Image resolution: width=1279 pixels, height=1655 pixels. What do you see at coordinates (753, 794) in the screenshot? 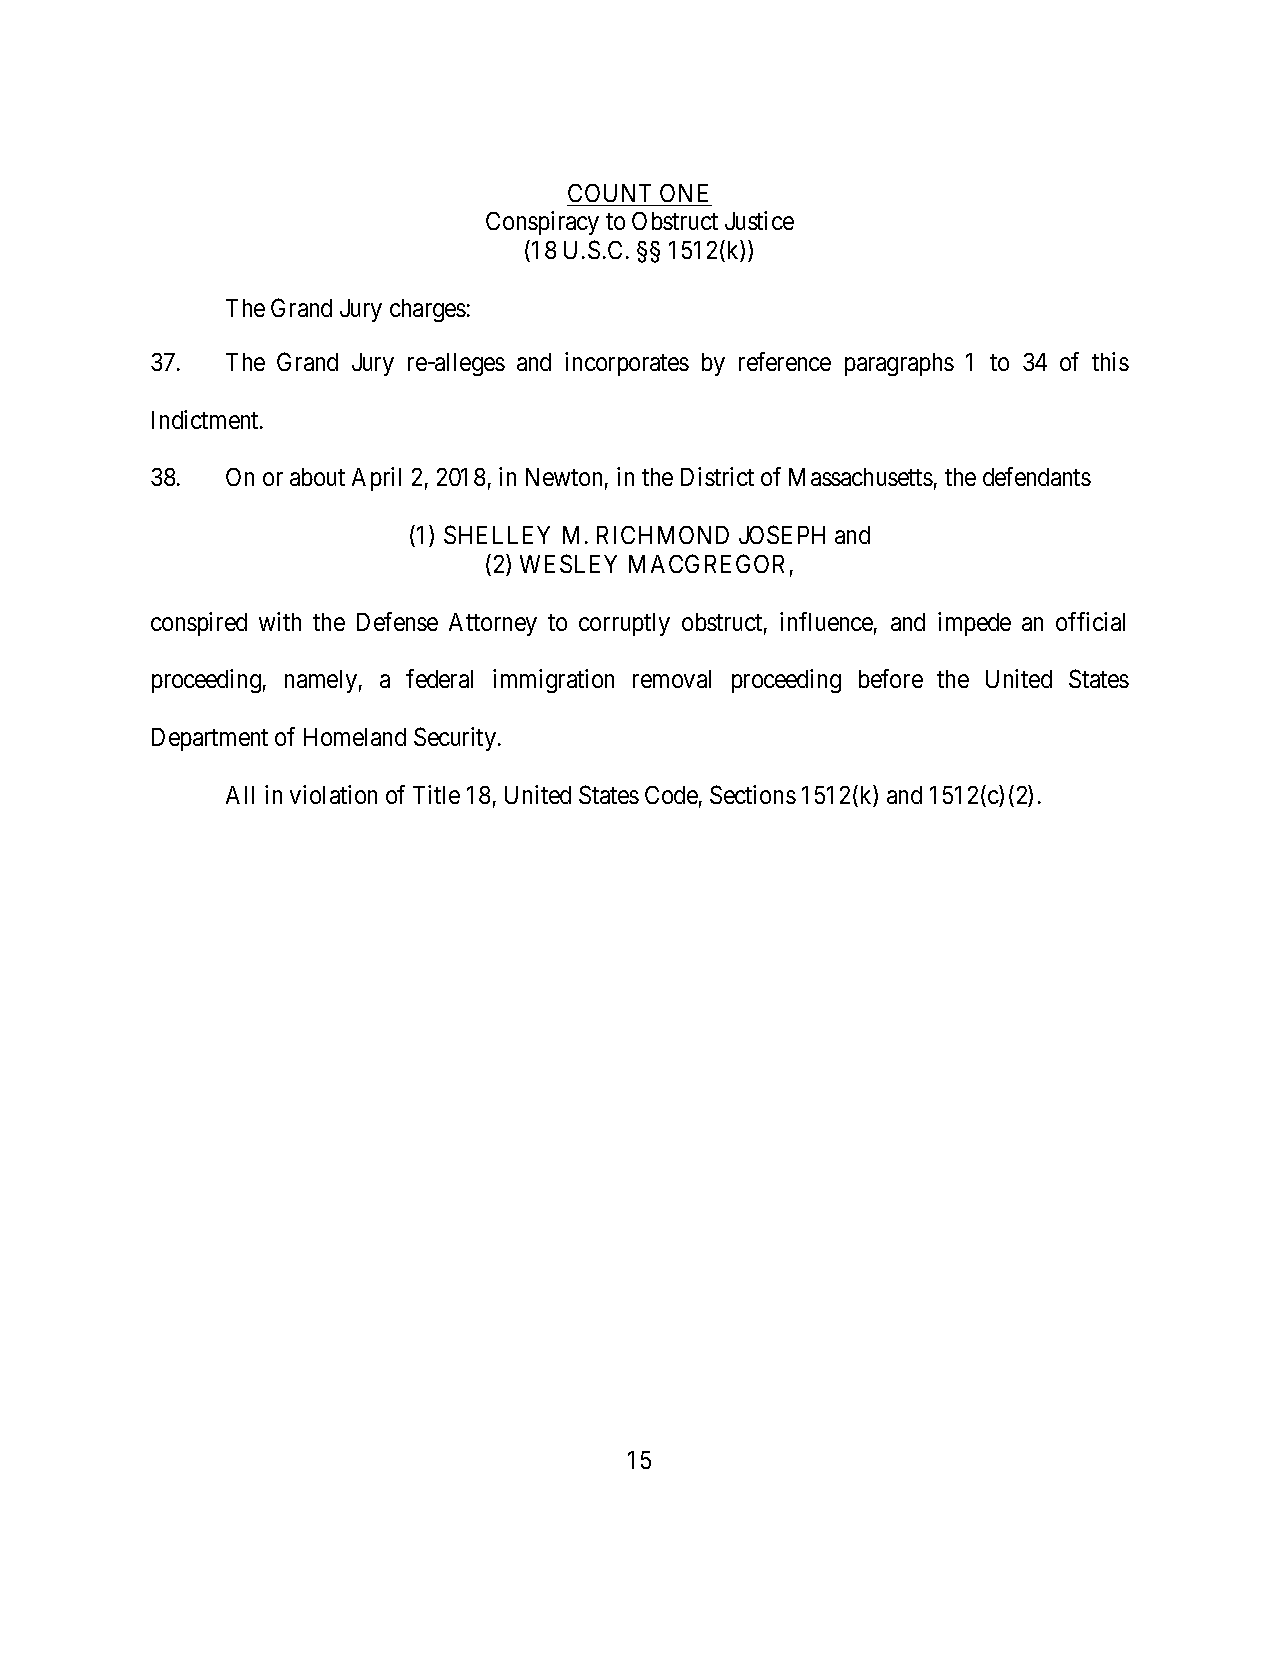
I see `Sections` at bounding box center [753, 794].
